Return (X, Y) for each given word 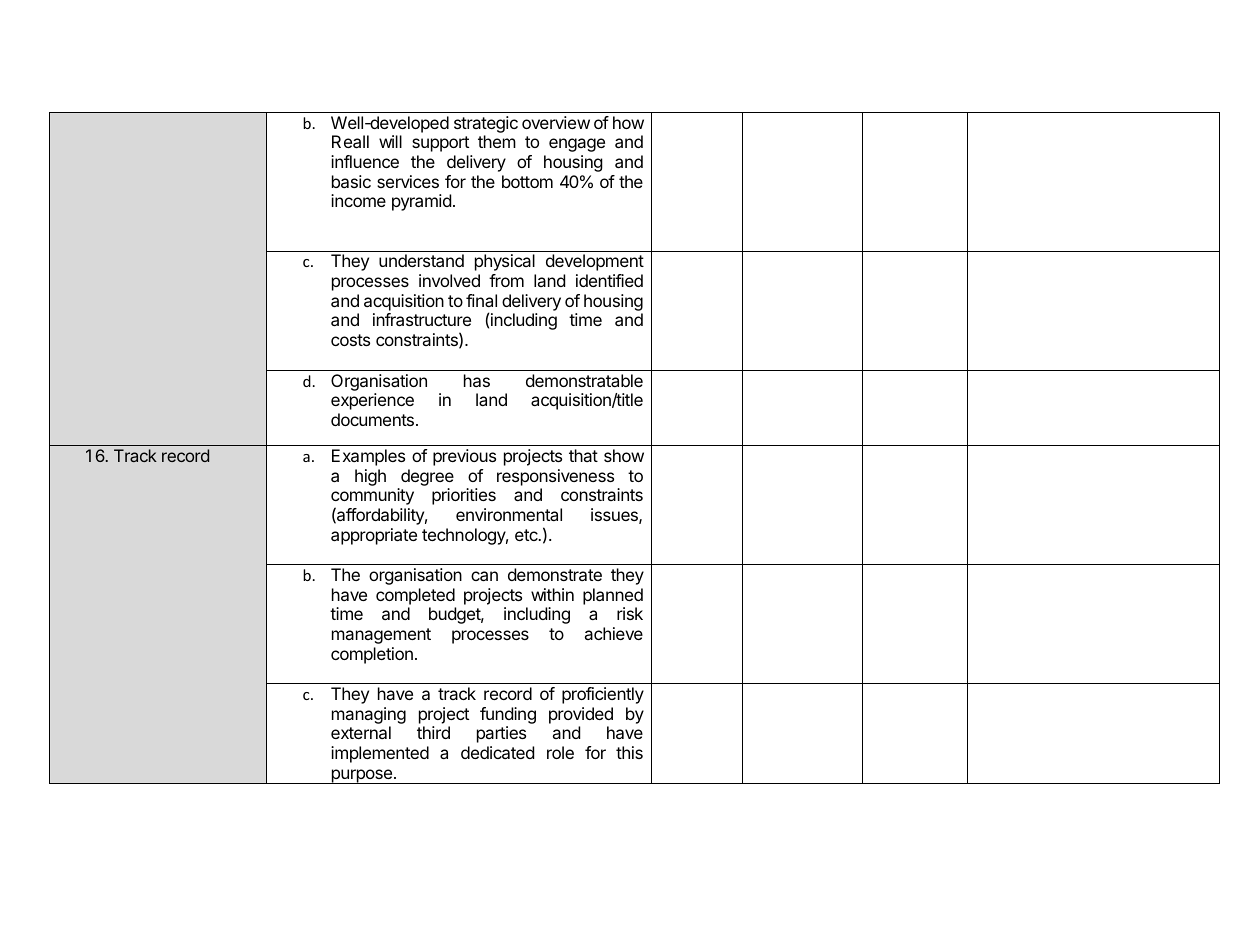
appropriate (374, 536)
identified (609, 280)
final (481, 300)
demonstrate (555, 574)
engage (577, 145)
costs (350, 340)
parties (501, 734)
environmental (509, 514)
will (390, 141)
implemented (380, 754)
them (497, 141)
